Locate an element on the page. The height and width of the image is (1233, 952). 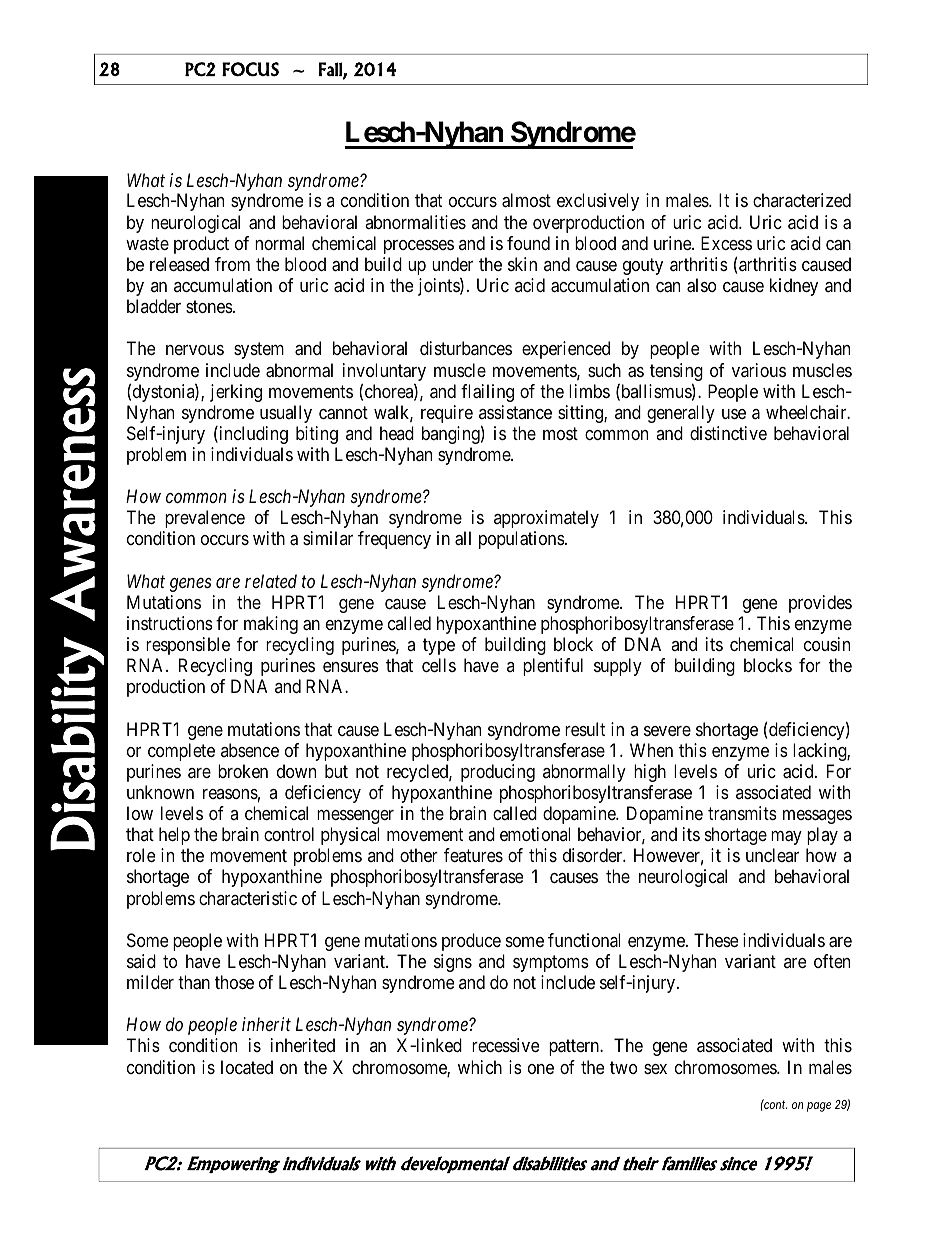
under is located at coordinates (452, 264).
